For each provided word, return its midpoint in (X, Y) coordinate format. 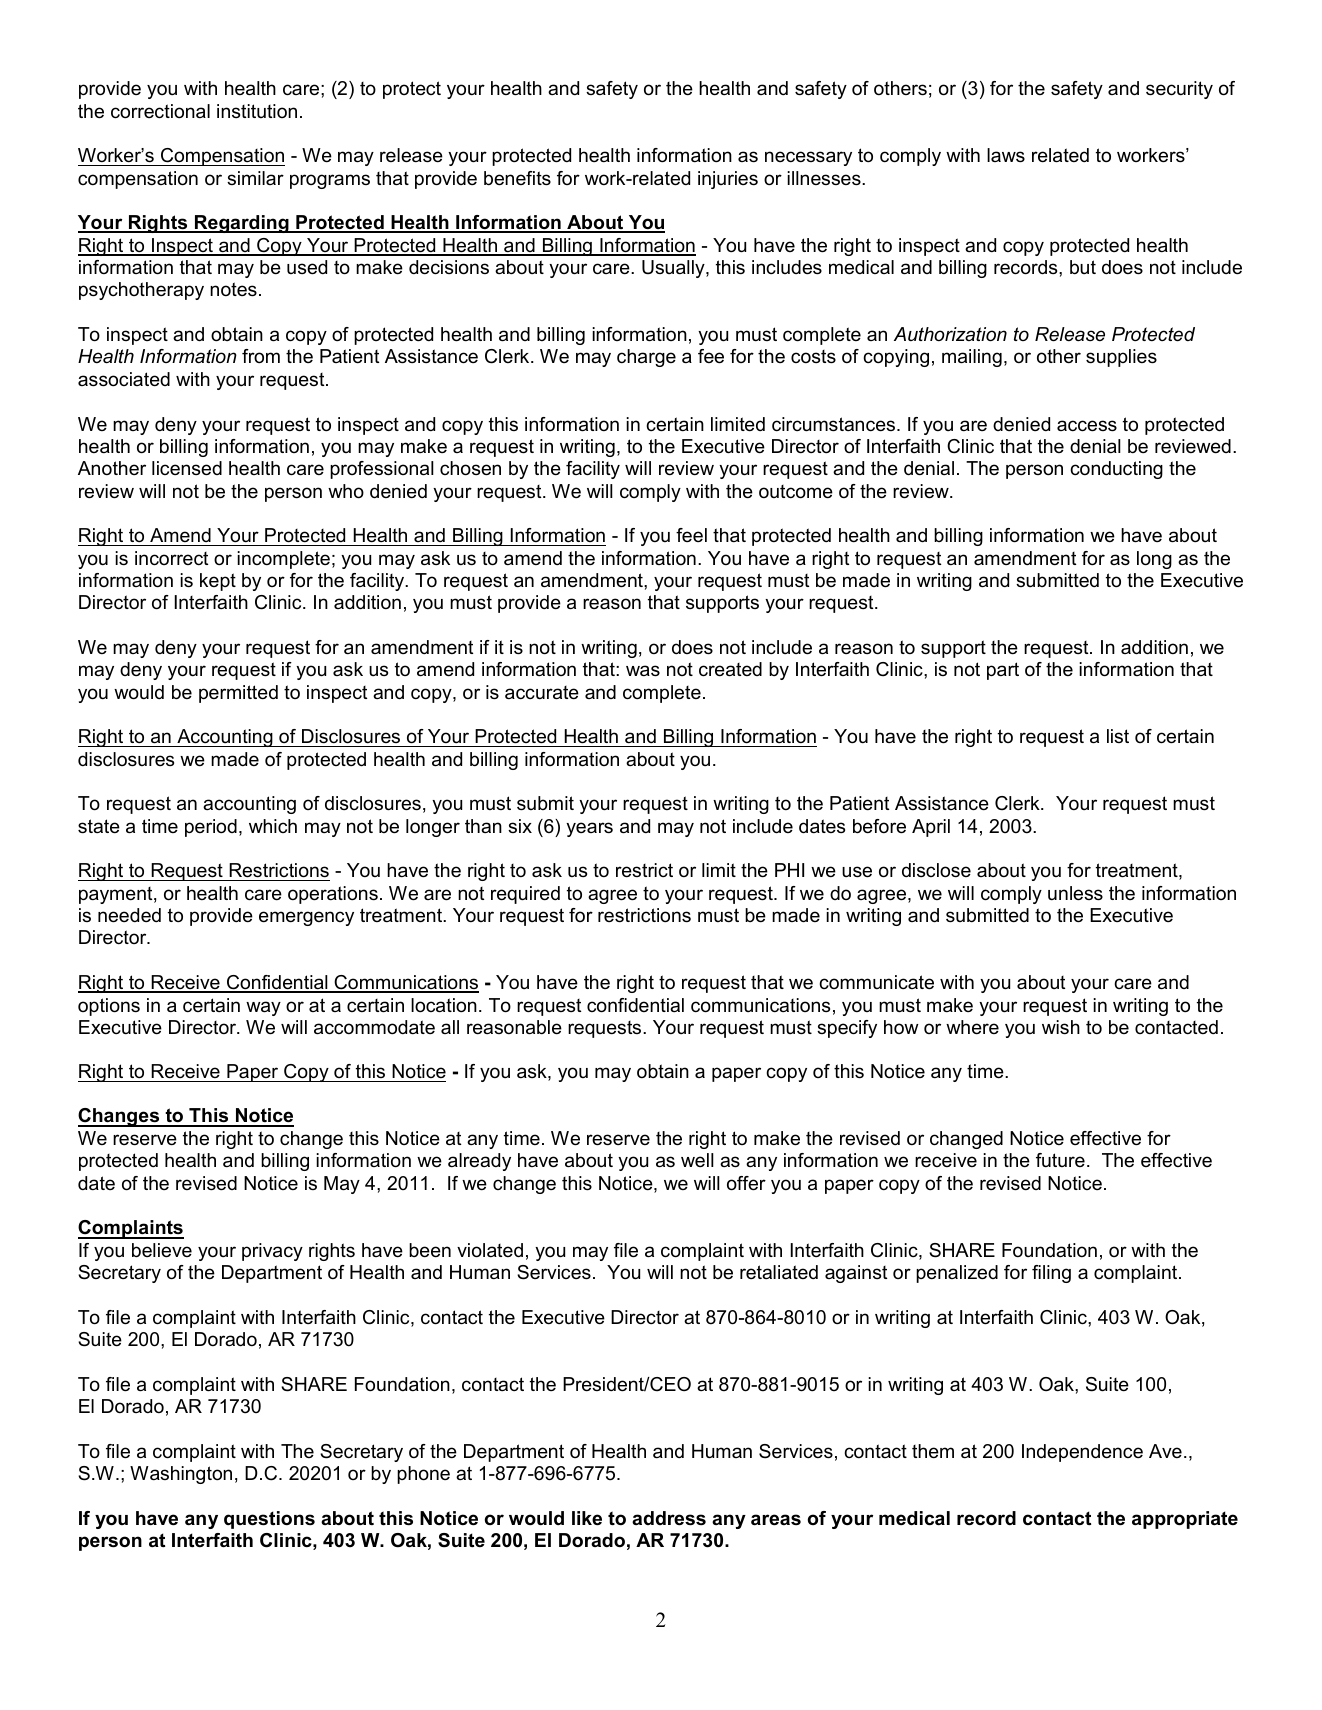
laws (1006, 155)
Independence (1082, 1453)
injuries (728, 180)
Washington (181, 1475)
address (669, 1518)
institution (257, 111)
